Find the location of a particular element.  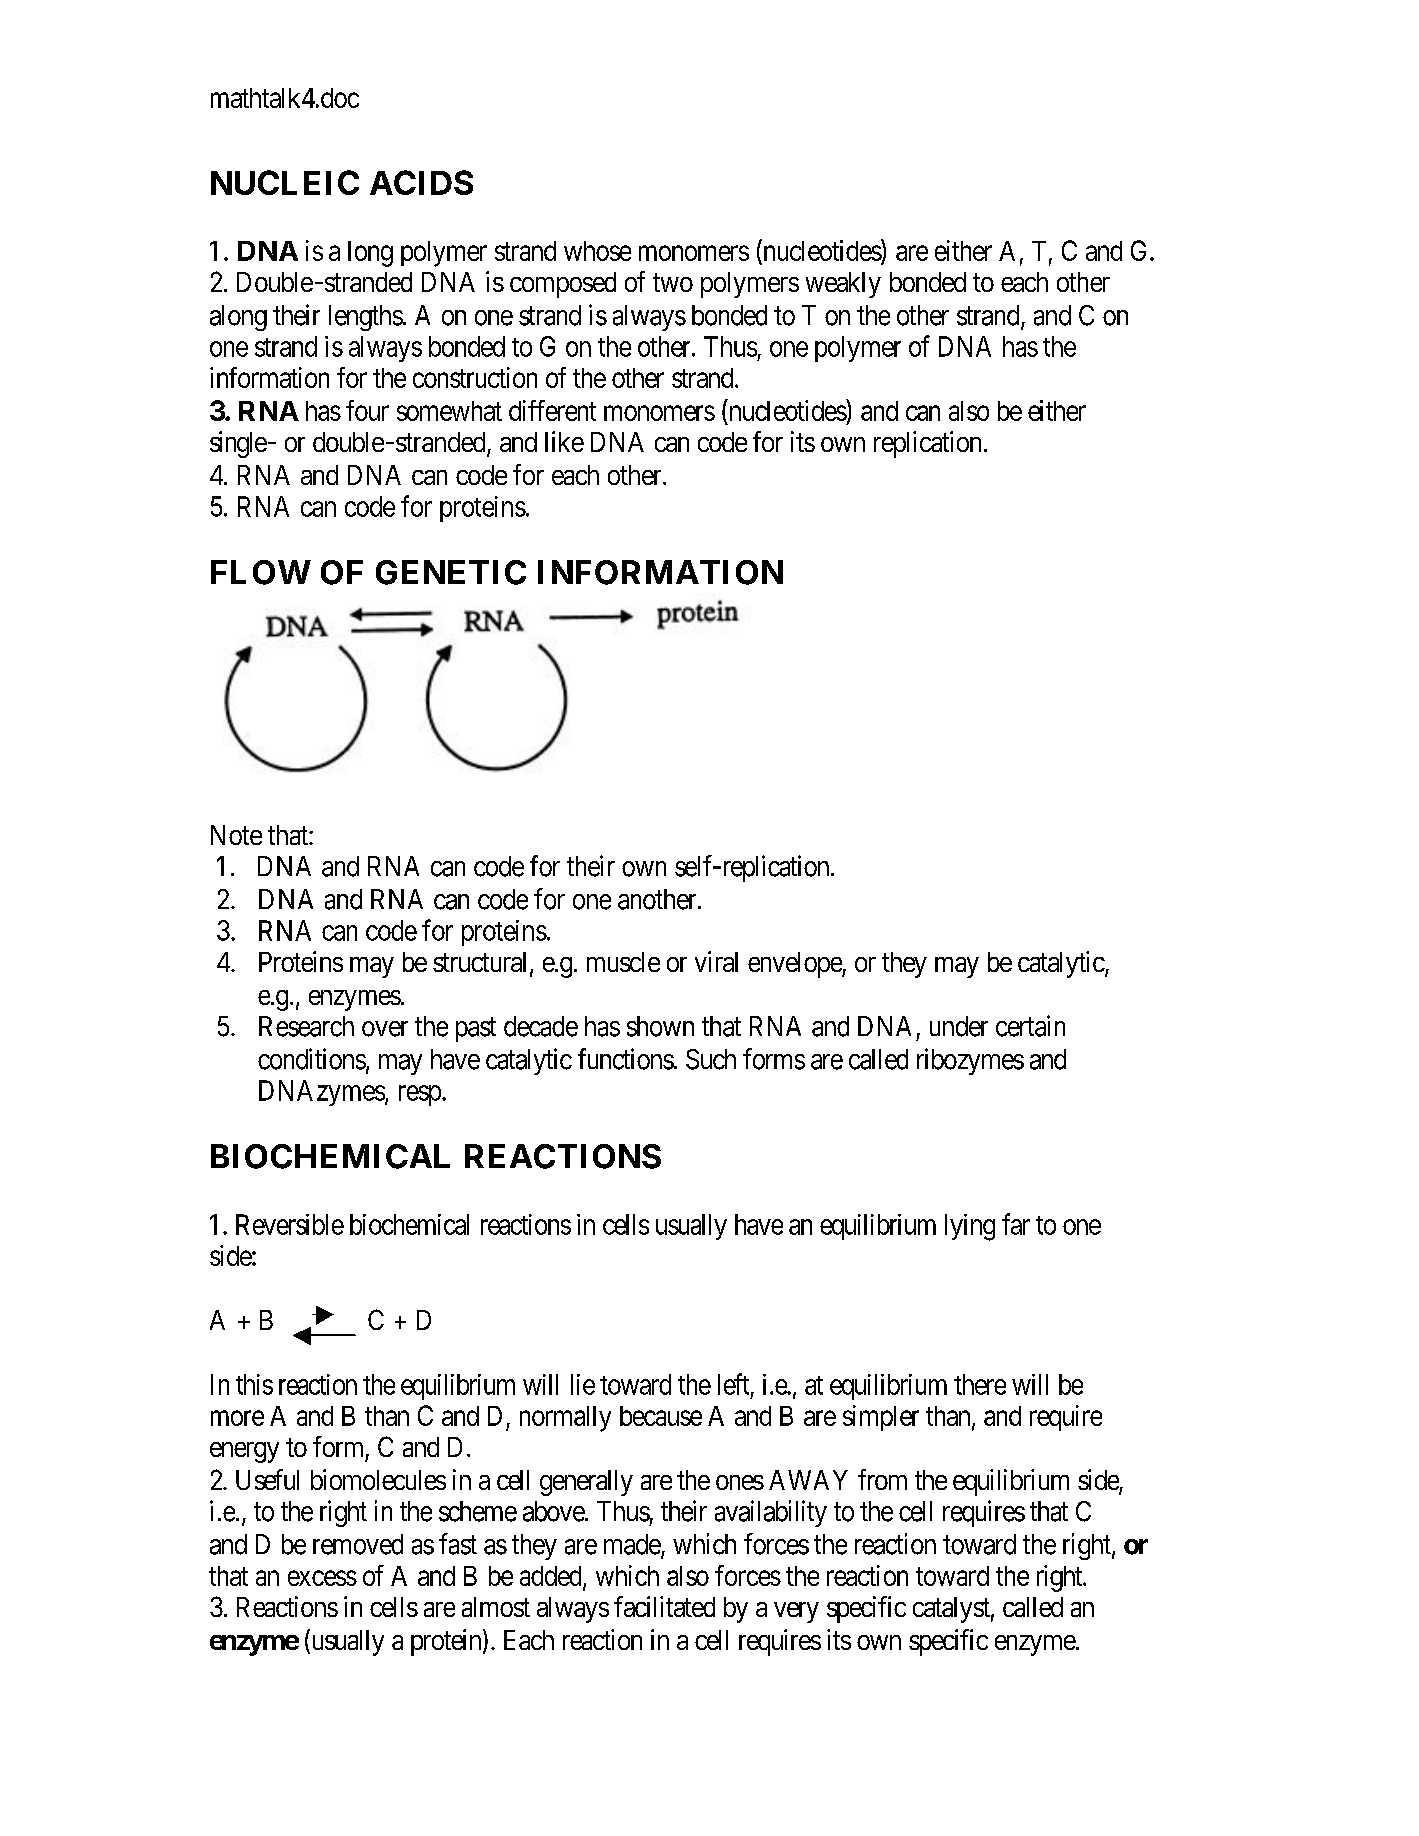

whose is located at coordinates (597, 251).
